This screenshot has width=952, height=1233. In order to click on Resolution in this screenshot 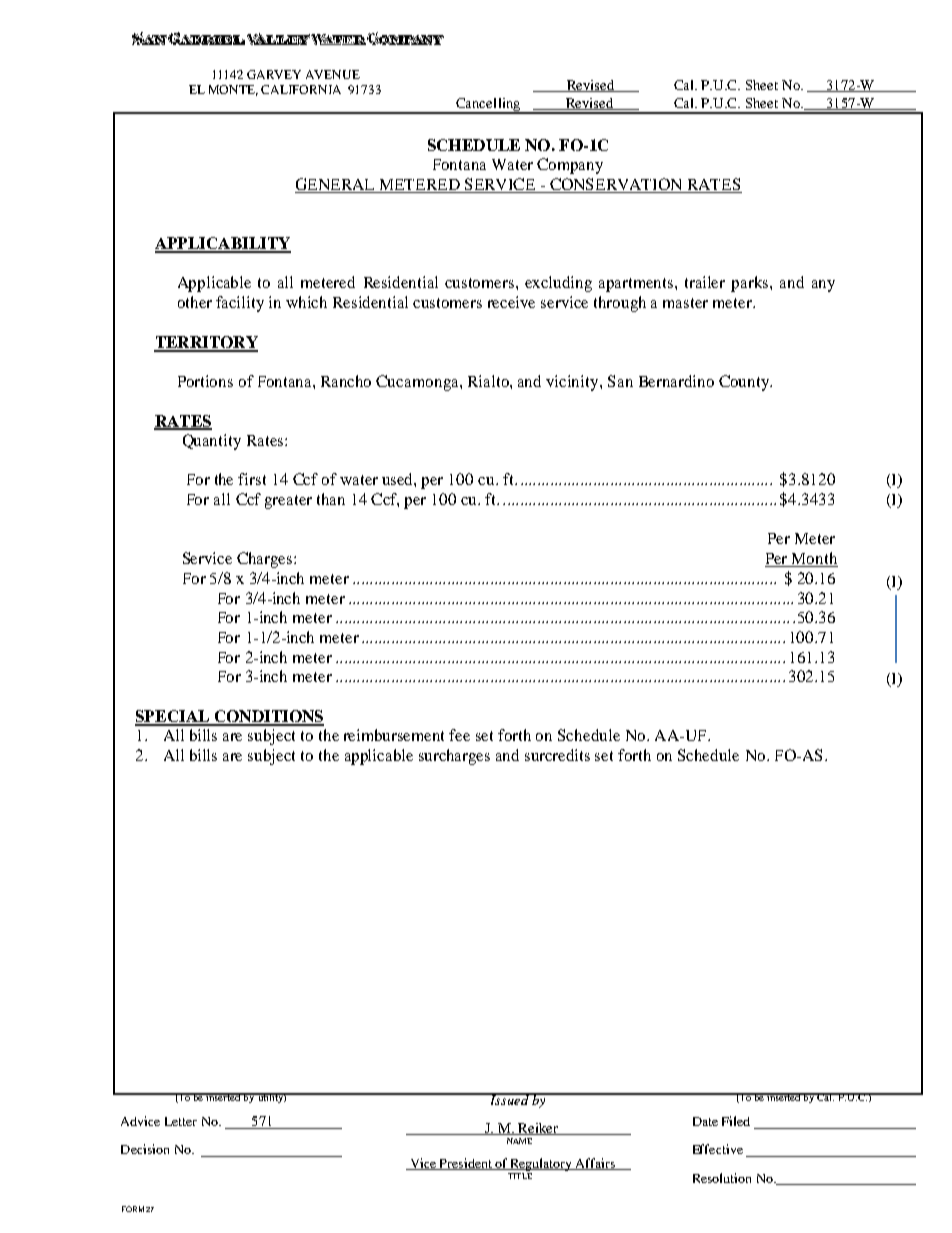, I will do `click(722, 1178)`.
